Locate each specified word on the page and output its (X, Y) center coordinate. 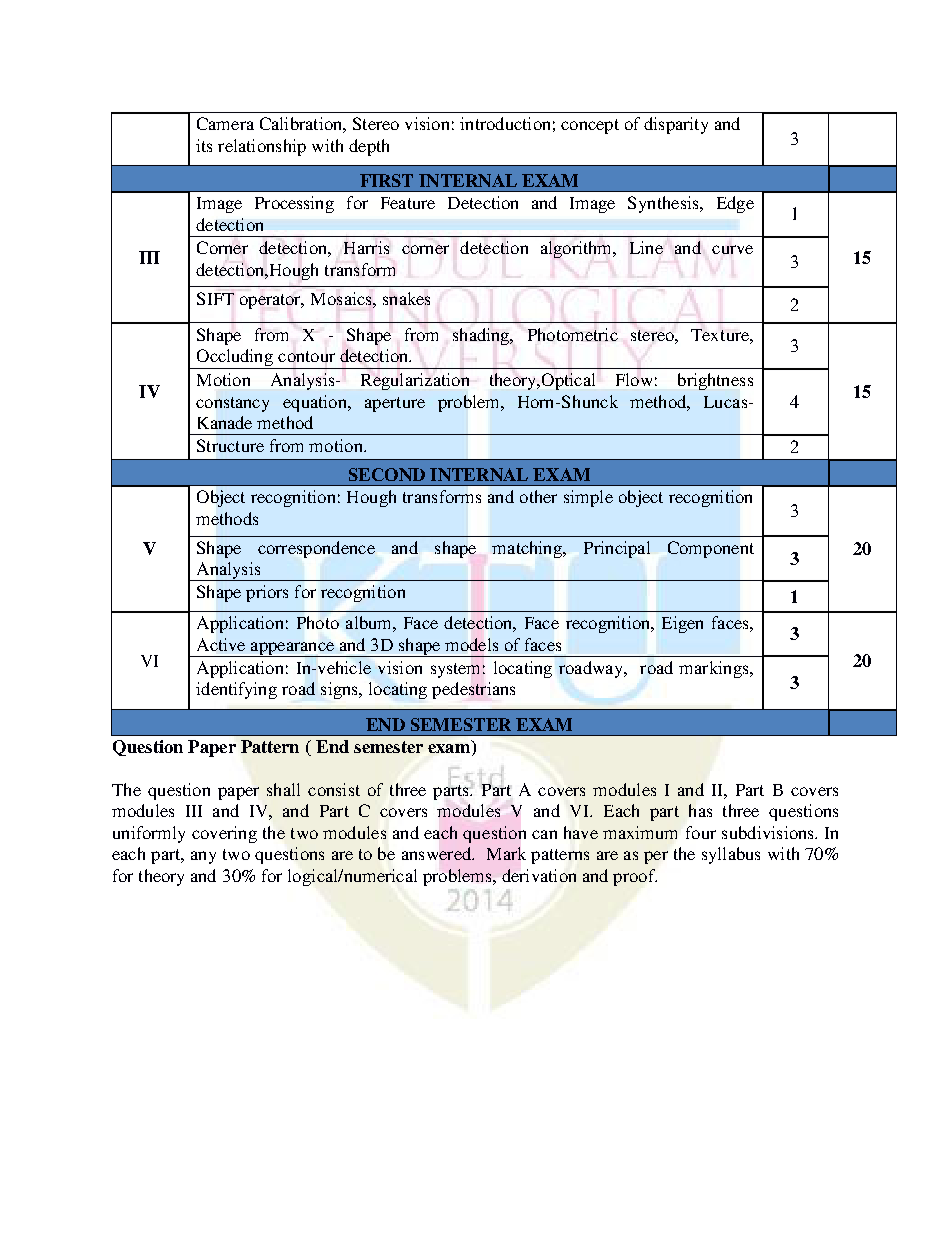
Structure (230, 445)
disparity (676, 125)
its (204, 145)
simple (588, 498)
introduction (505, 123)
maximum (640, 832)
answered (437, 853)
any (203, 857)
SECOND (387, 474)
